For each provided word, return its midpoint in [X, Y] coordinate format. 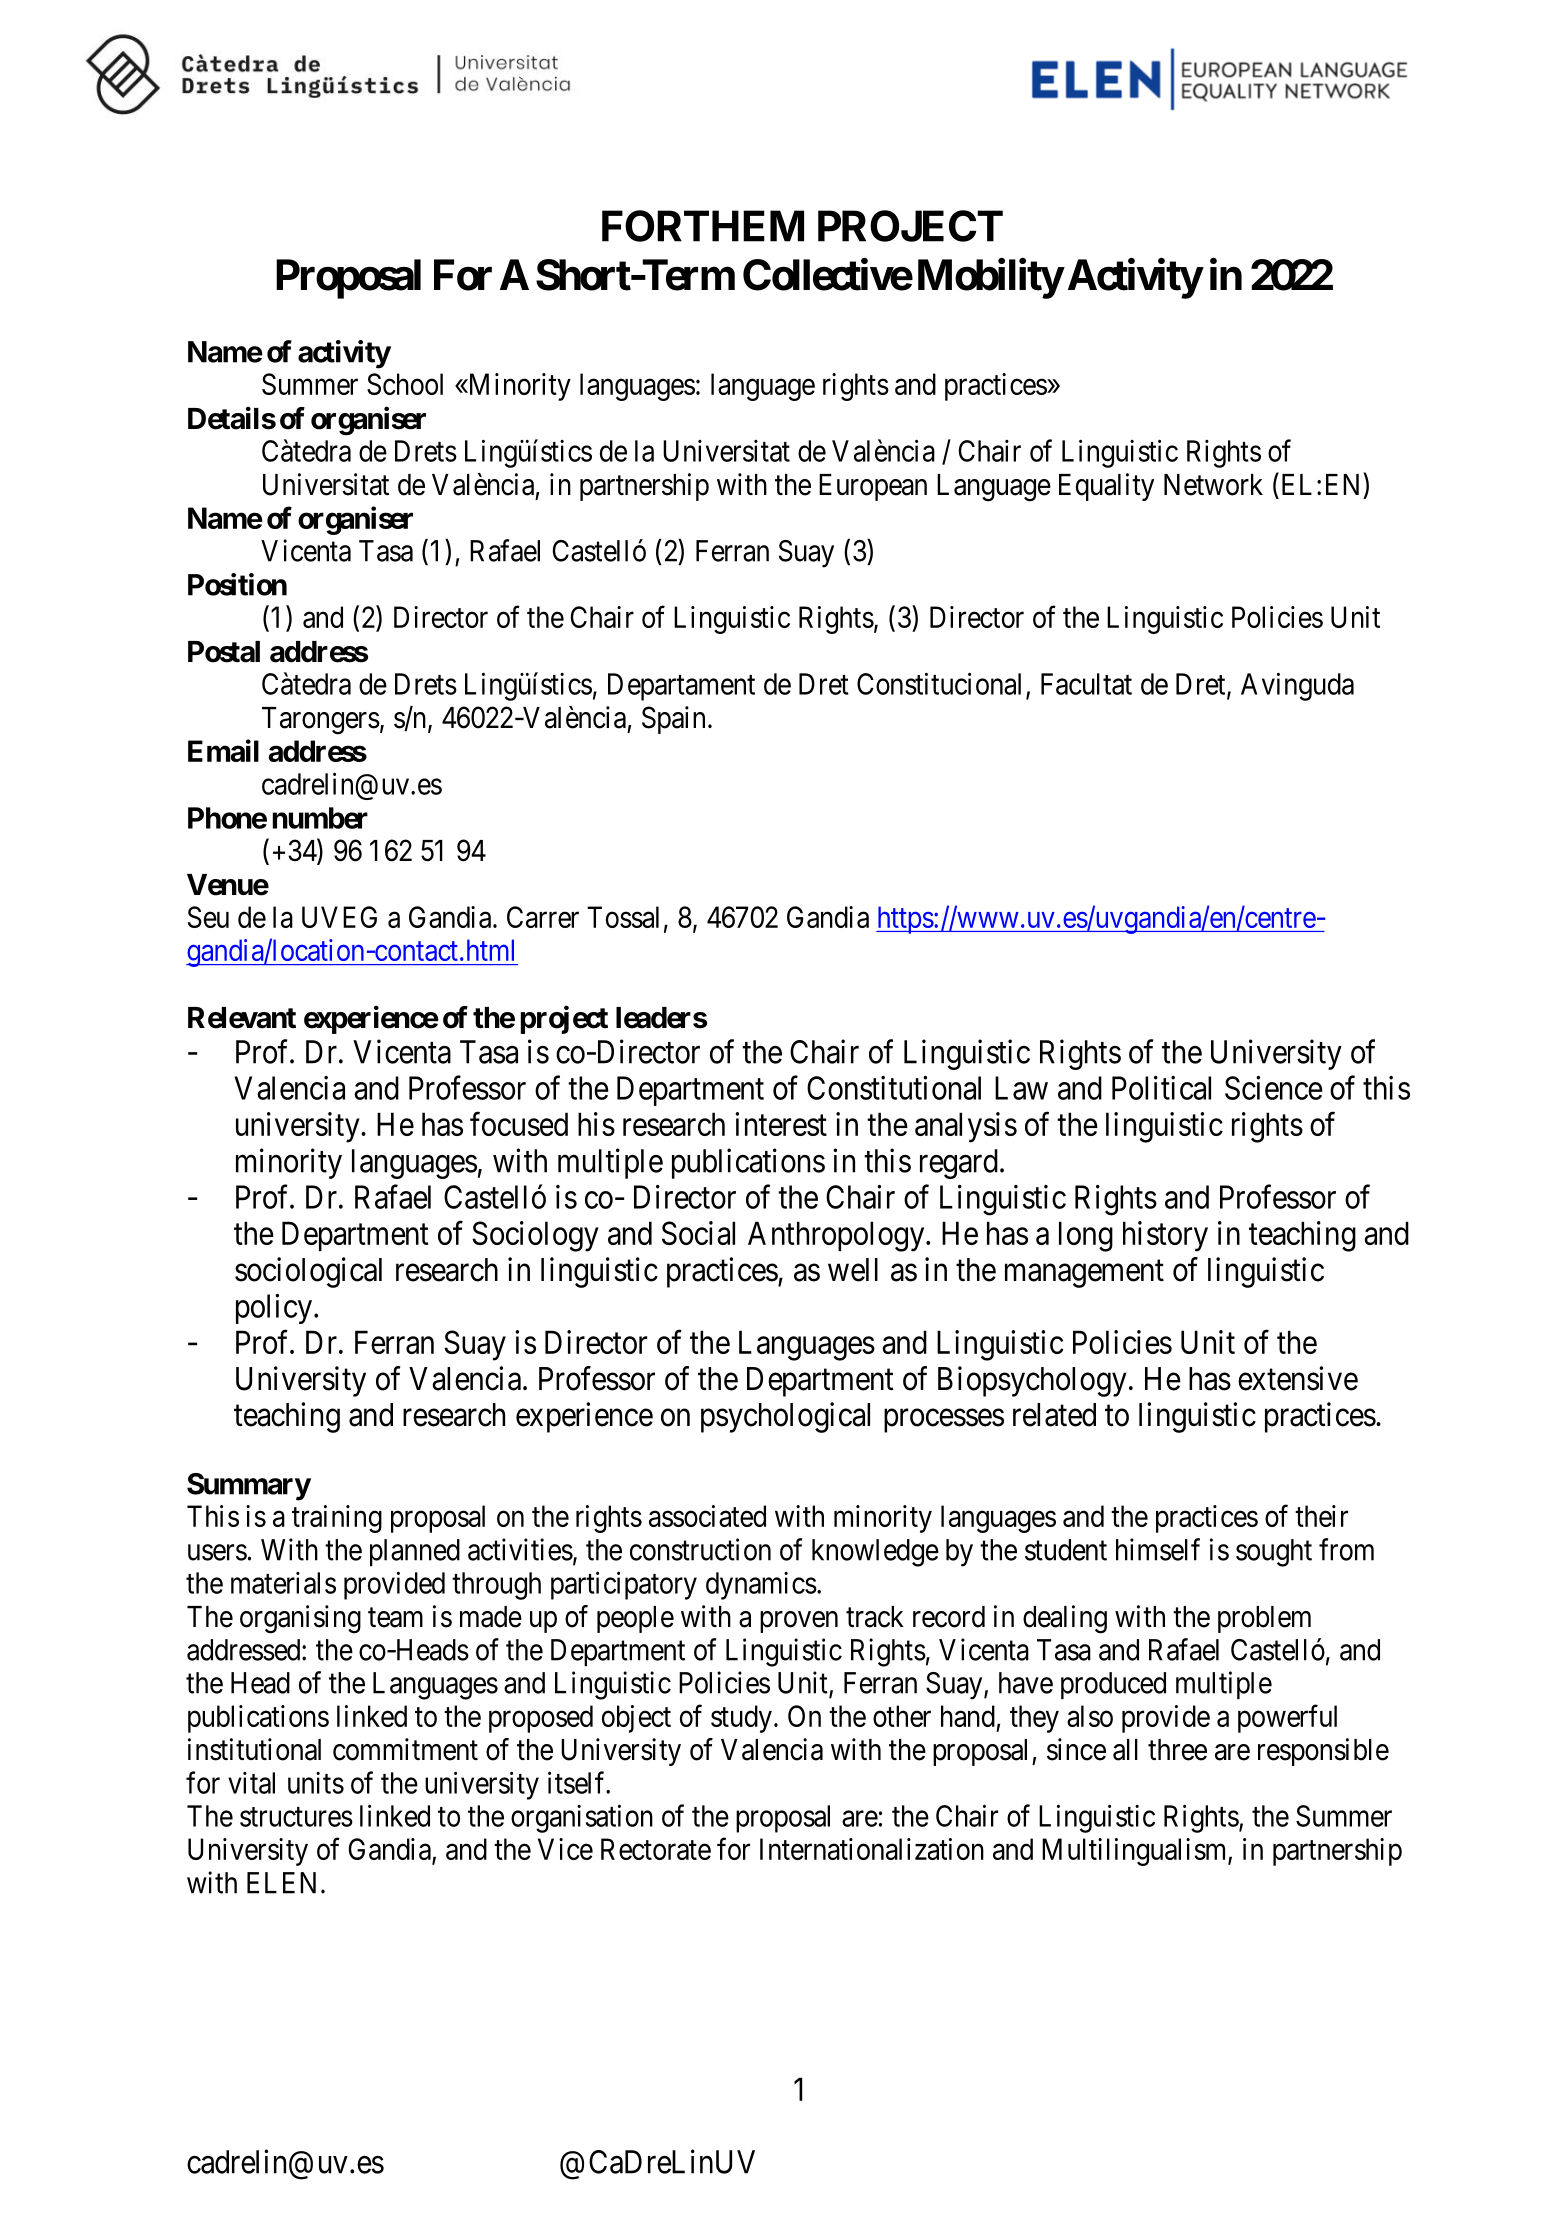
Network [1213, 485]
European [873, 487]
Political [1161, 1088]
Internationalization [872, 1849]
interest [781, 1124]
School [405, 384]
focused [519, 1124]
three [1177, 1750]
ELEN [281, 1883]
